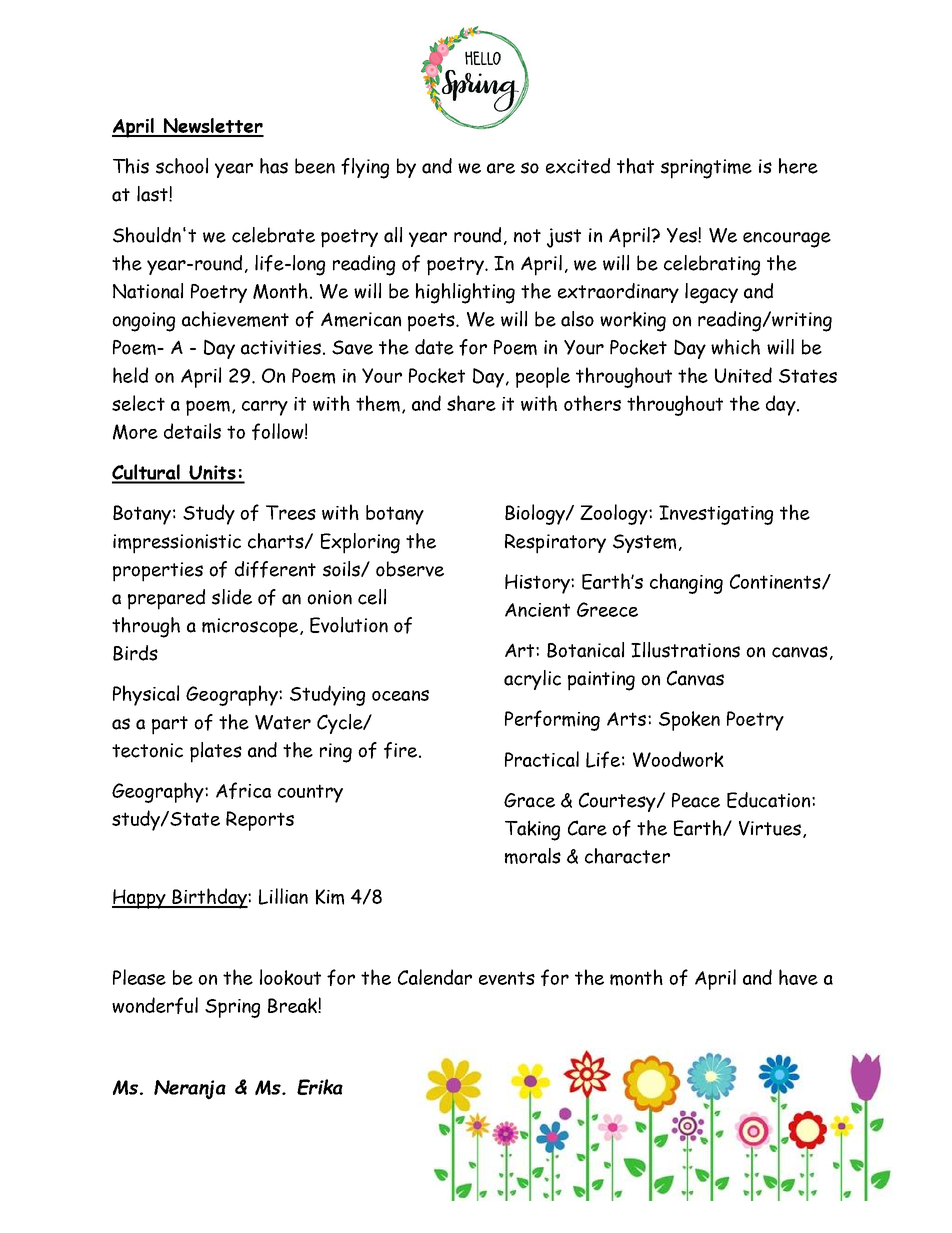  Describe the element at coordinates (798, 977) in the screenshot. I see `have` at that location.
